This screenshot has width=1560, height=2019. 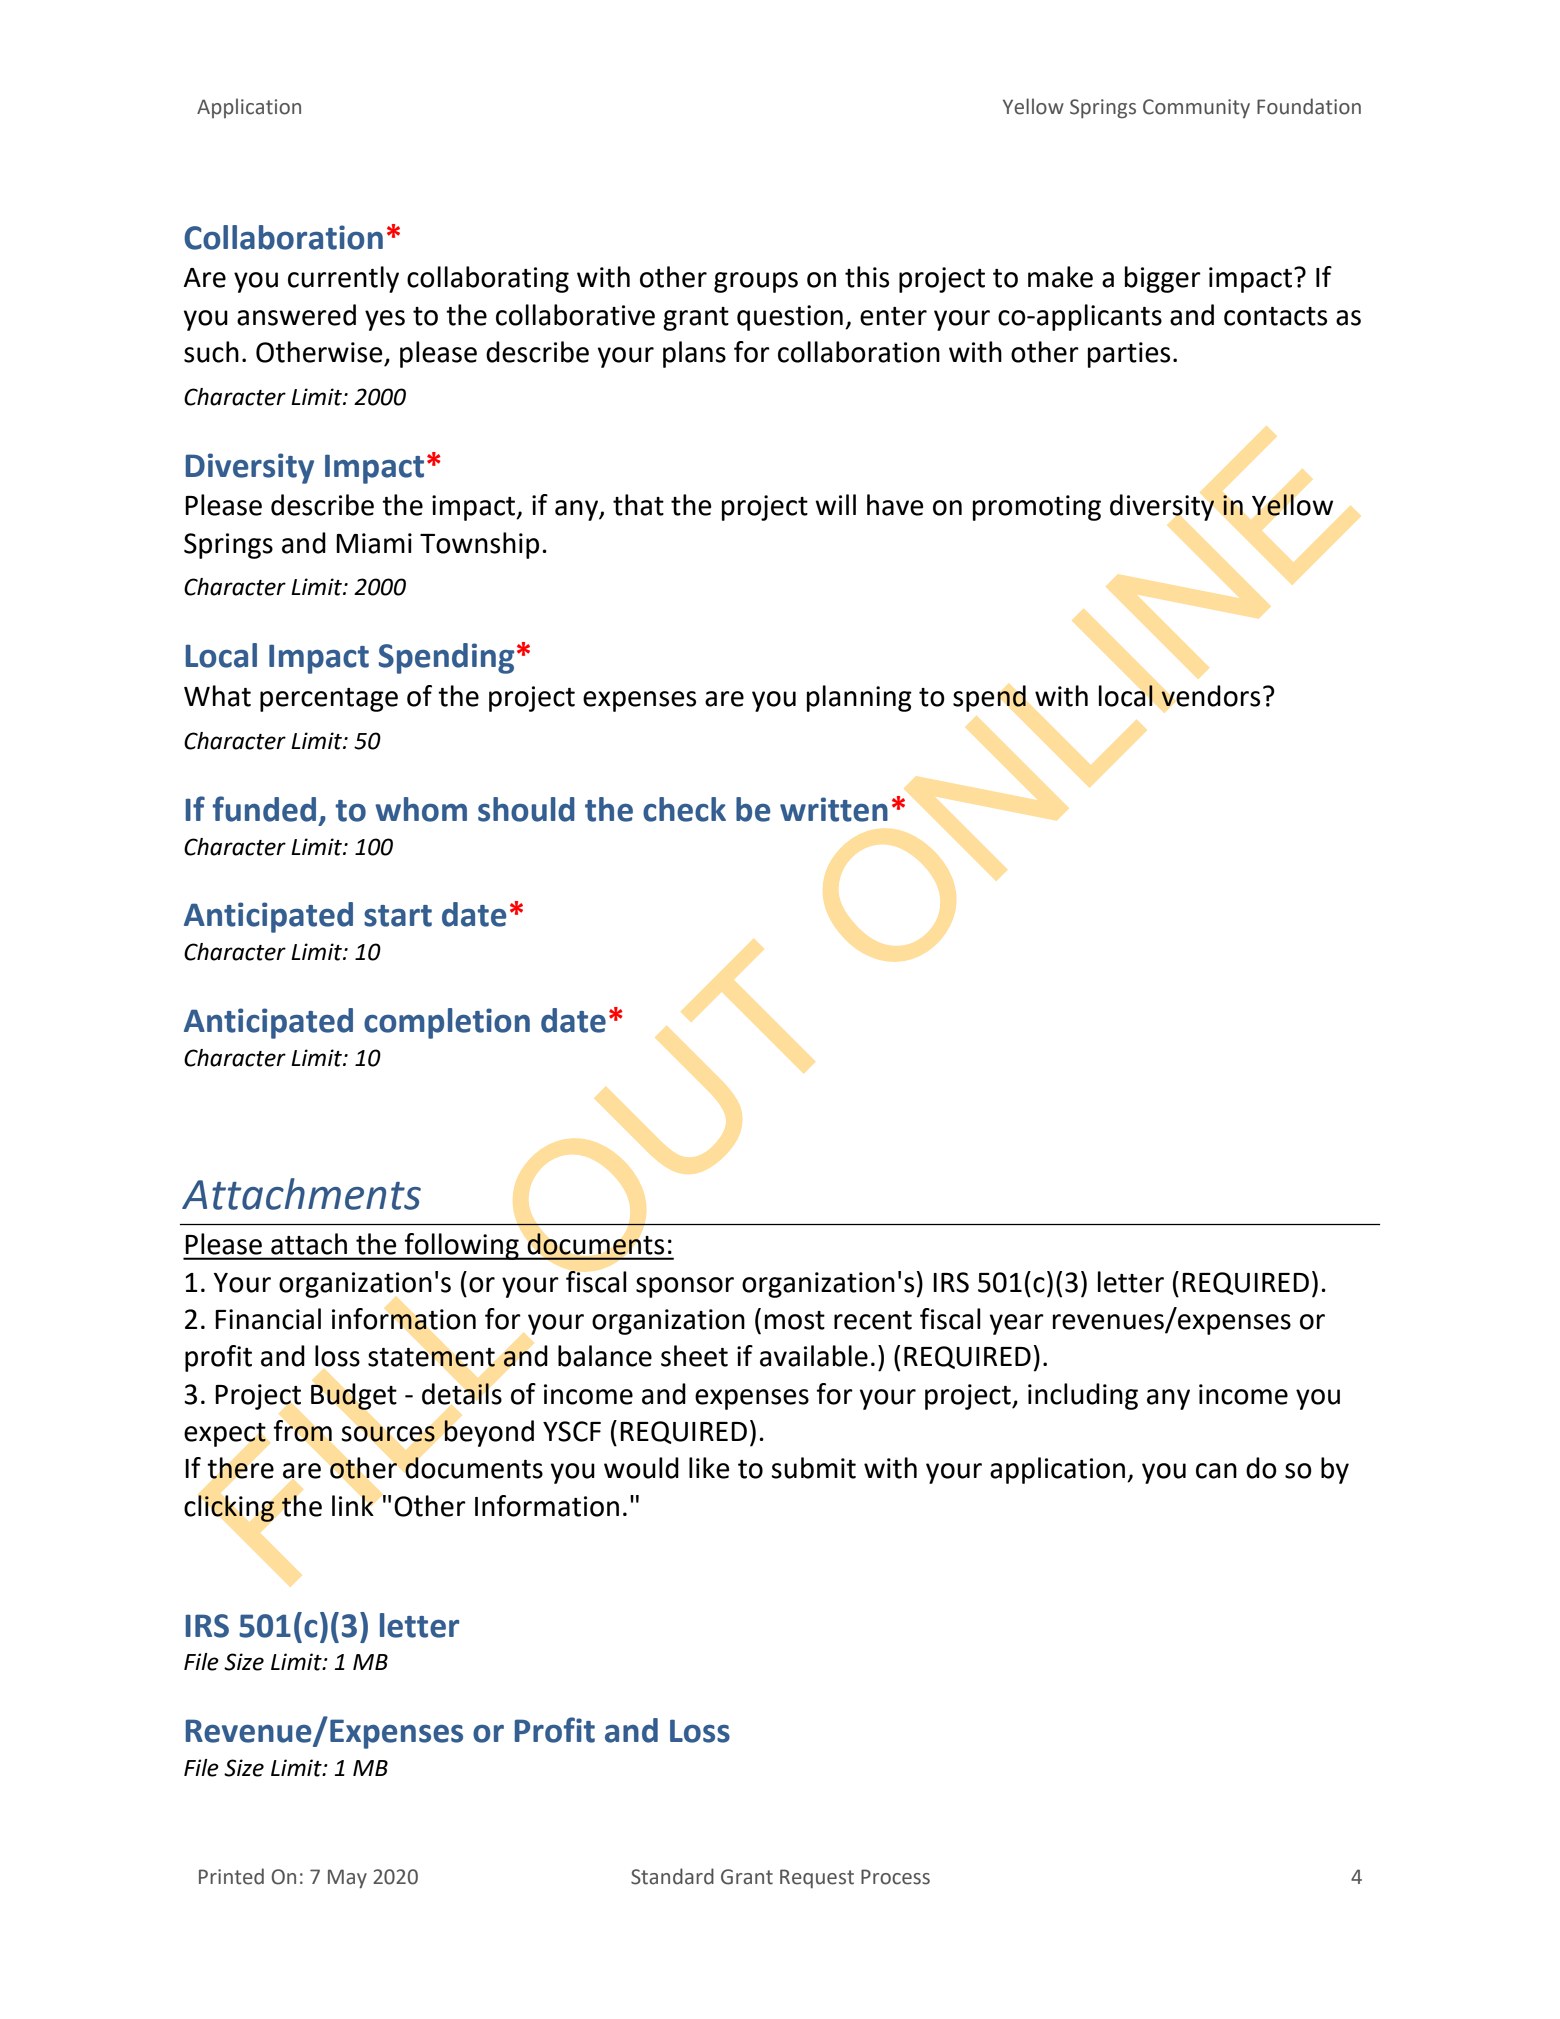 What do you see at coordinates (1016, 1324) in the screenshot?
I see `year` at bounding box center [1016, 1324].
